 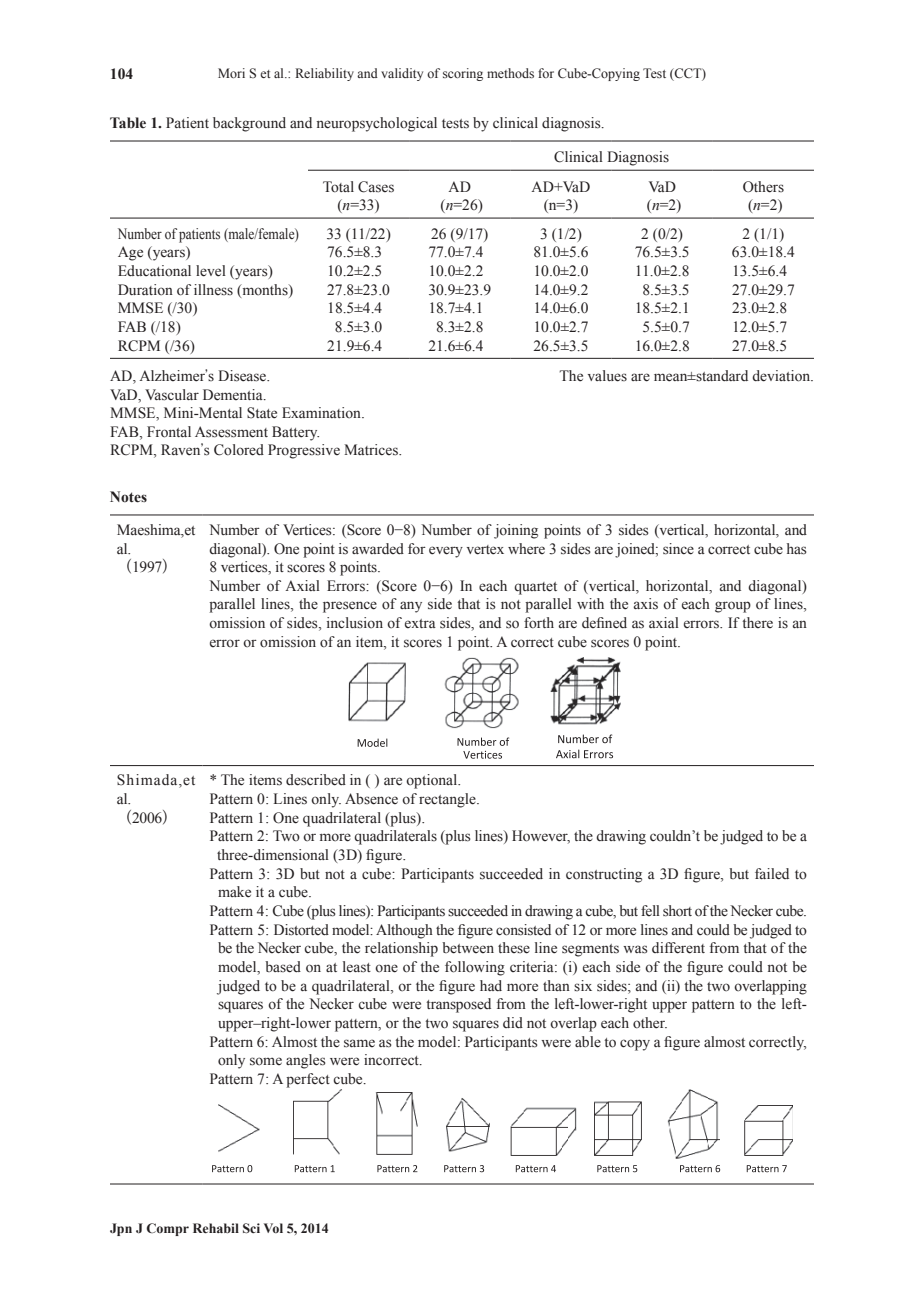 I want to click on failed, so click(x=772, y=874).
